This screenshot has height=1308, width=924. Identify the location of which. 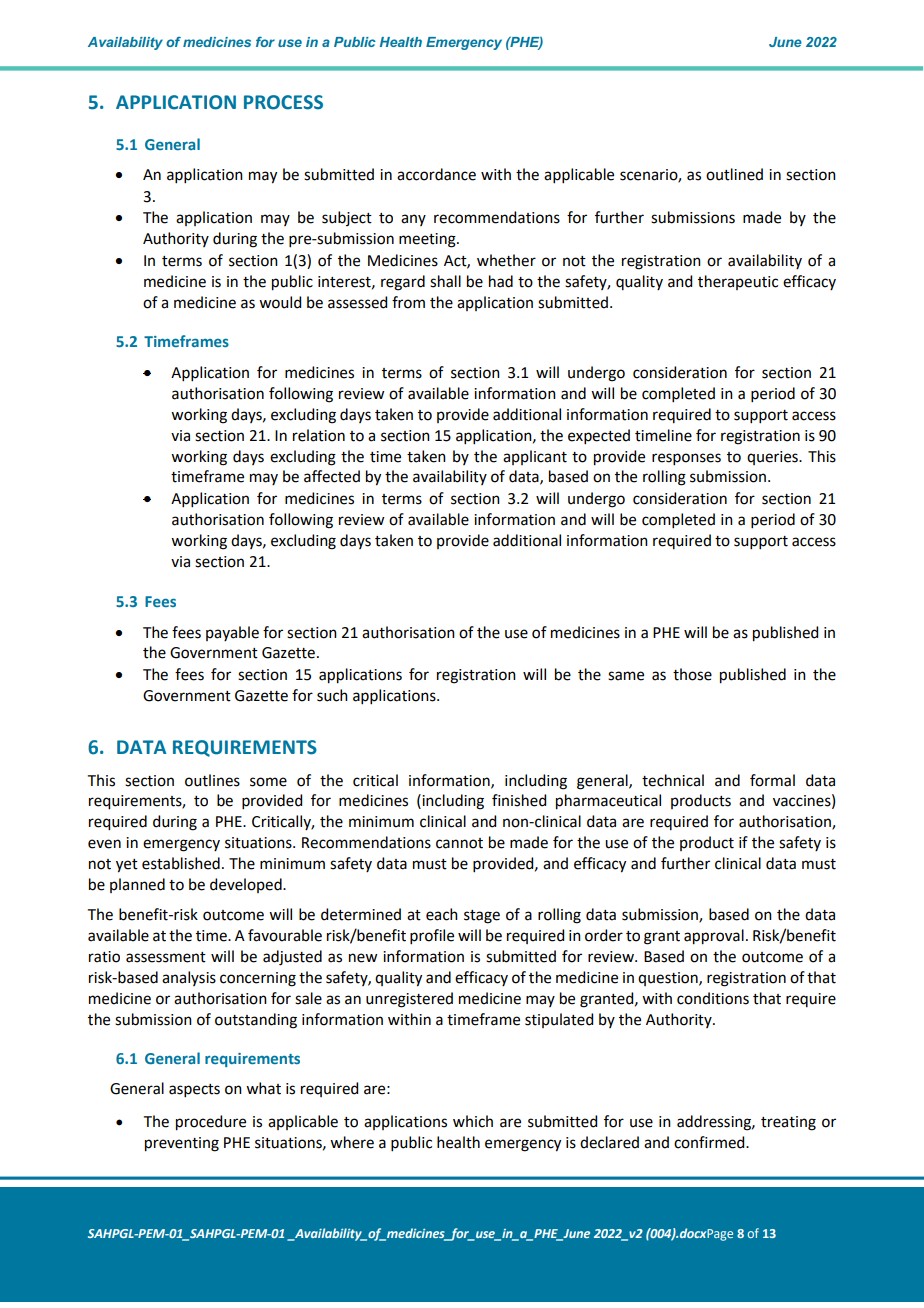
(473, 1121).
